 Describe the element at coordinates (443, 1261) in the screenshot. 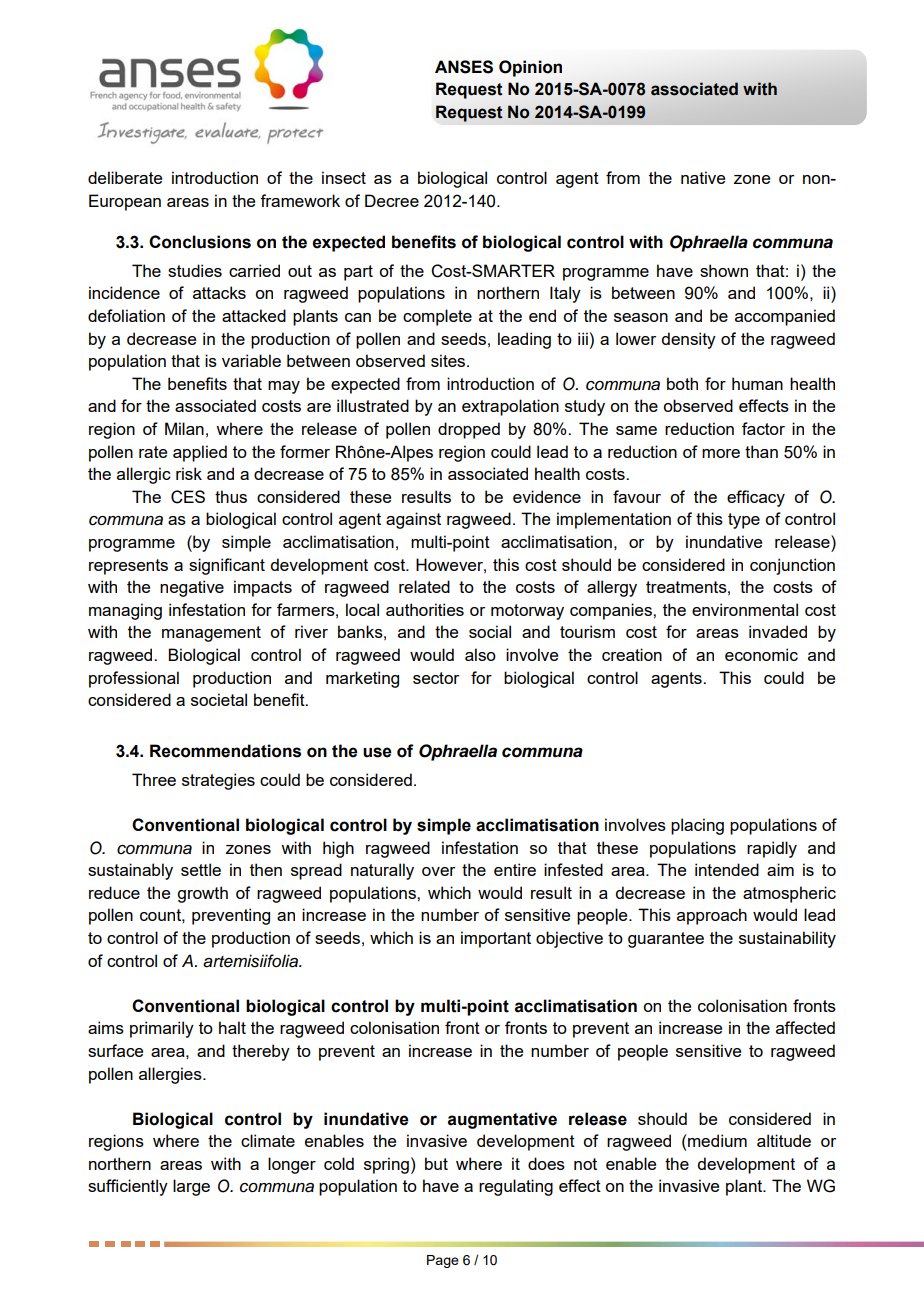

I see `Page` at that location.
